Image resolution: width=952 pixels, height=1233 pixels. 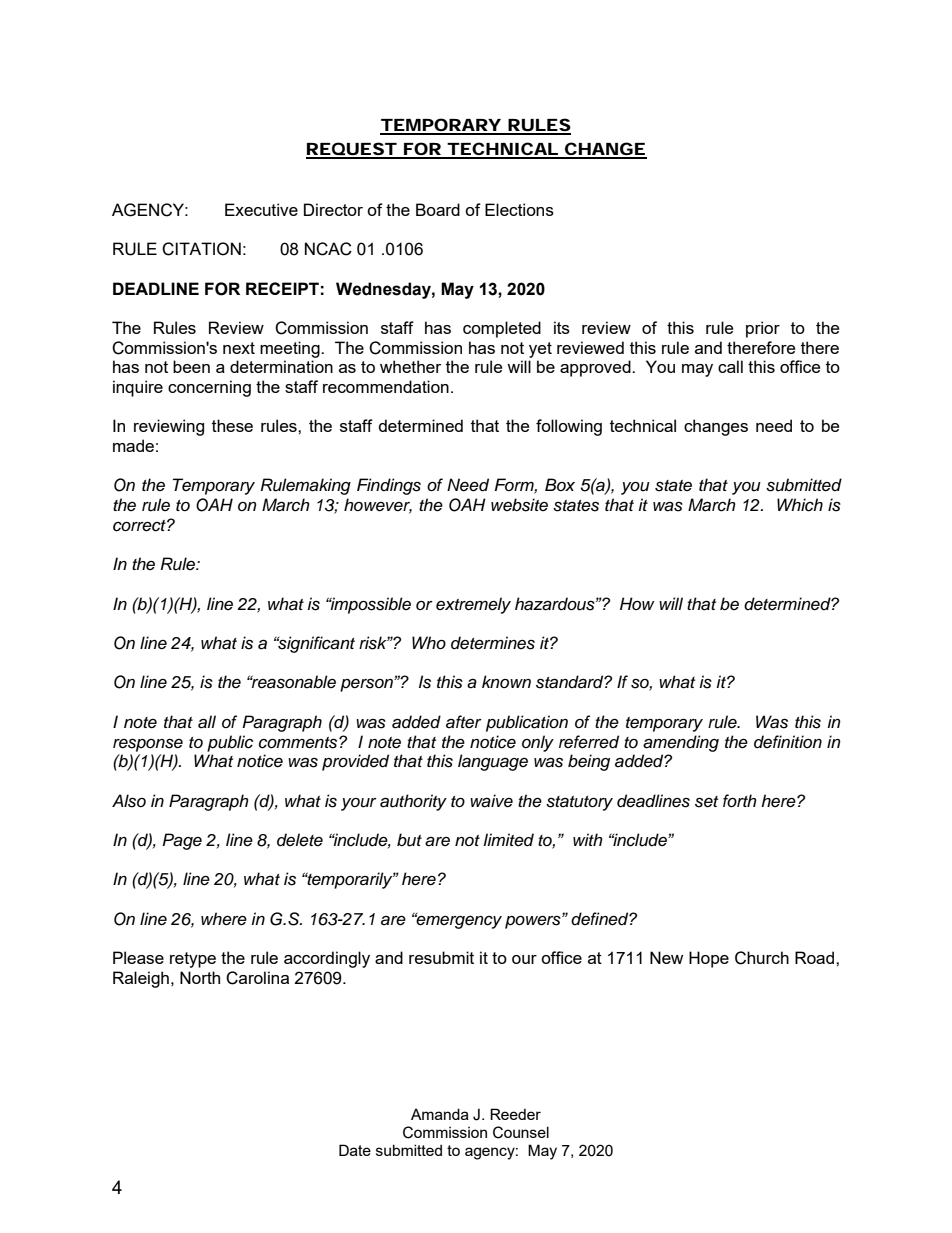 What do you see at coordinates (355, 1150) in the page?
I see `Date` at bounding box center [355, 1150].
